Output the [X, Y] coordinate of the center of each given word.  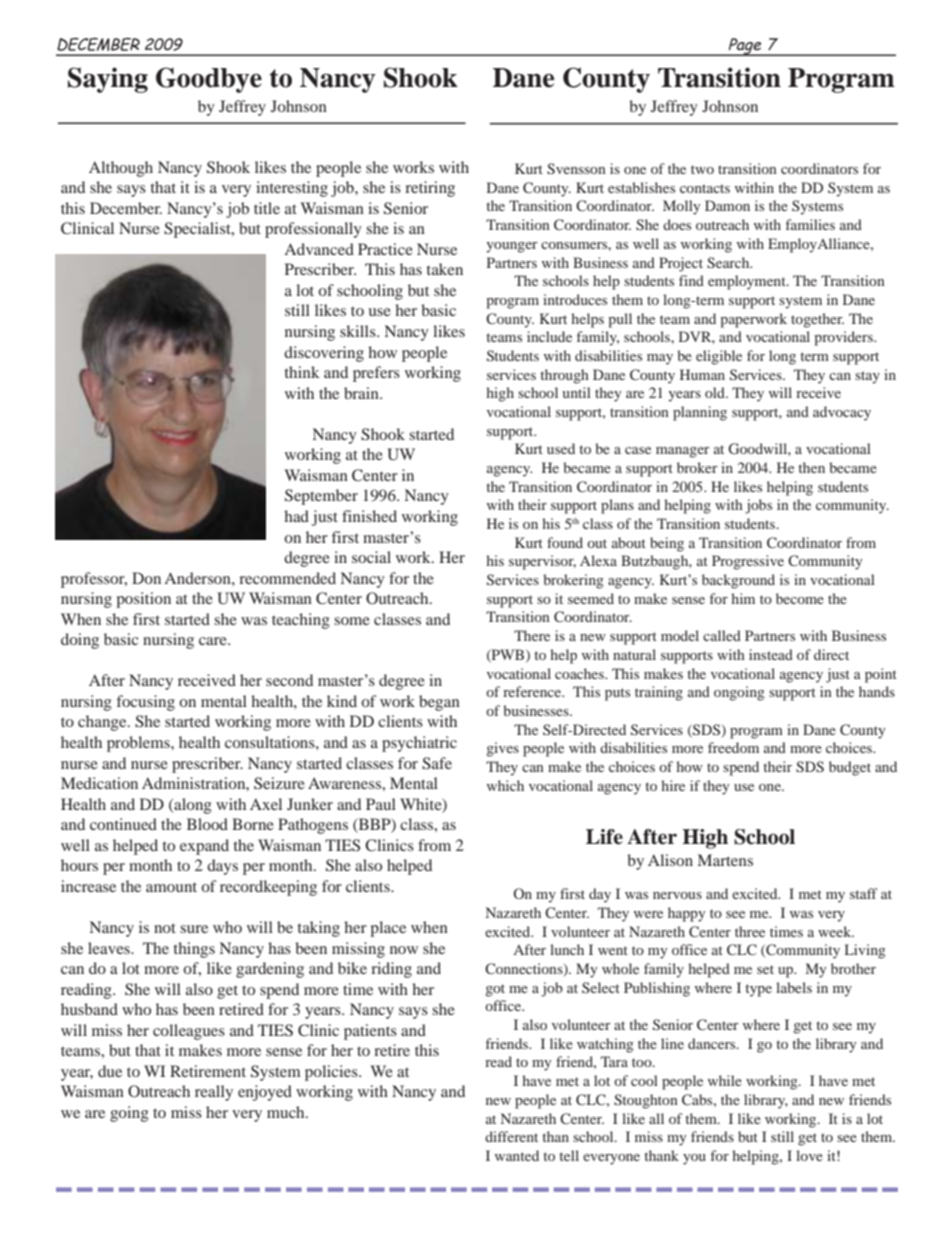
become [800, 598]
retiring [430, 189]
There [532, 635]
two [702, 169]
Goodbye [209, 80]
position [143, 600]
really [214, 1093]
